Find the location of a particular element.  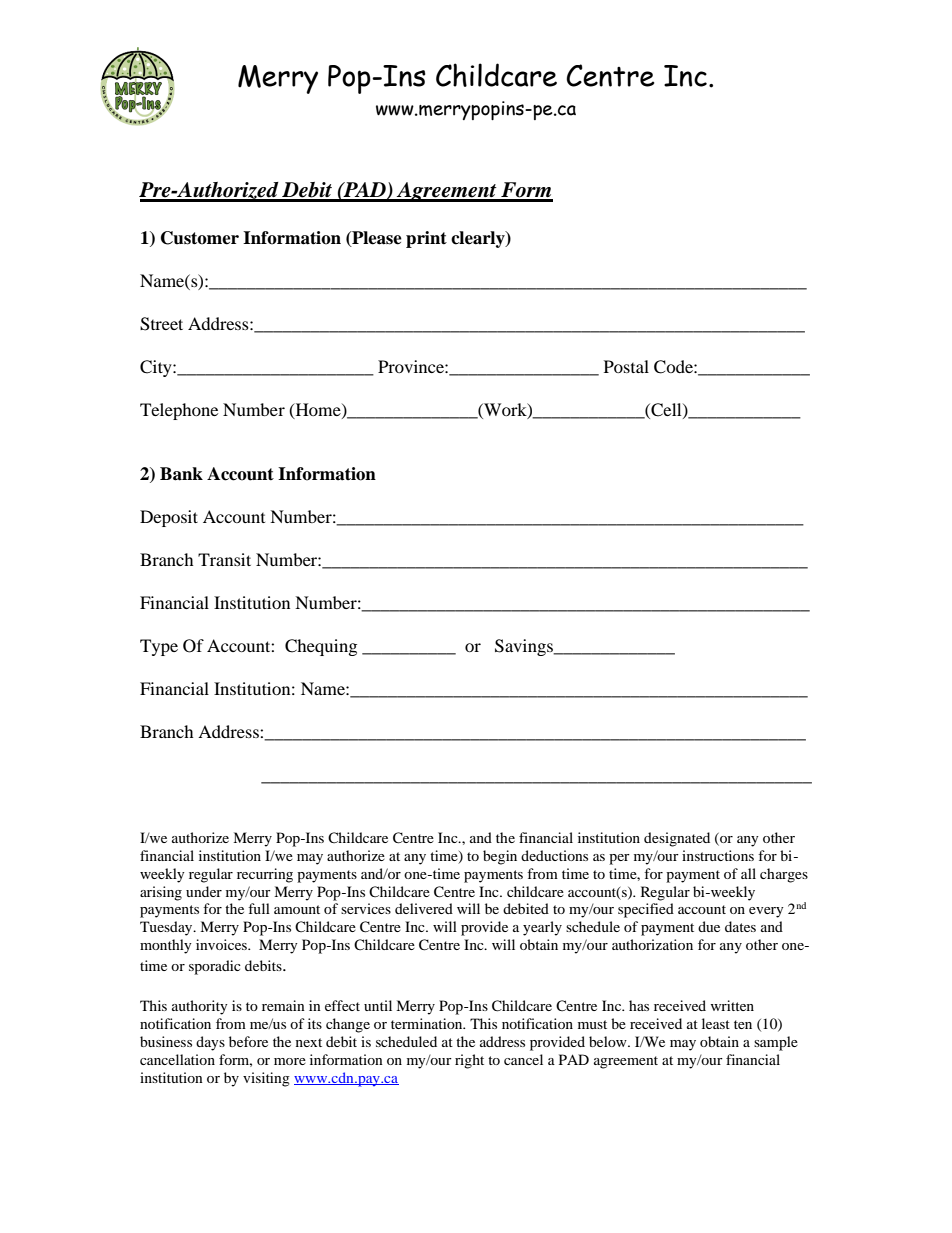

Bank is located at coordinates (181, 474).
